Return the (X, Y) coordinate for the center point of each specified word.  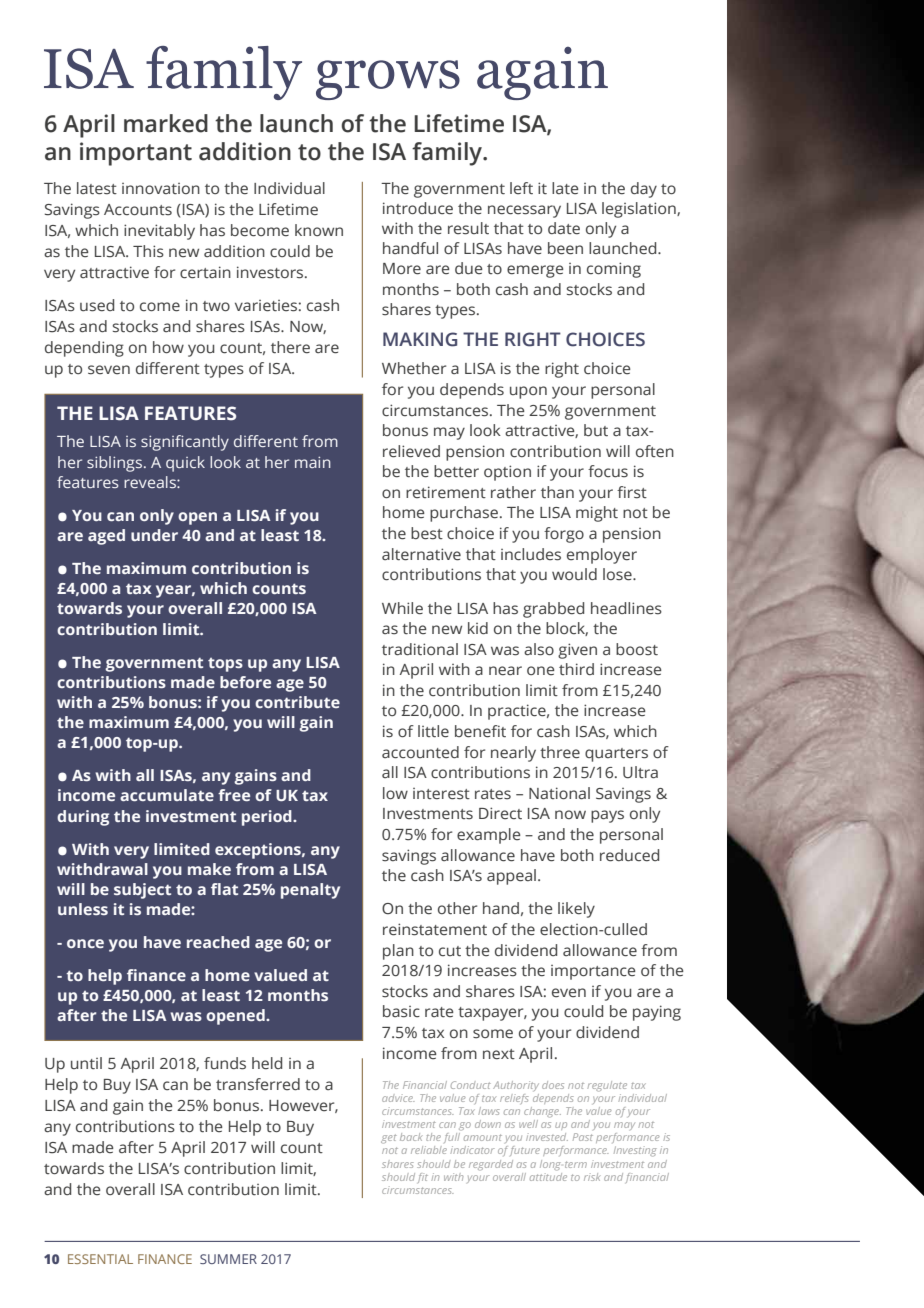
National (559, 793)
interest (441, 794)
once (85, 943)
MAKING (420, 339)
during (83, 818)
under (154, 535)
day (644, 190)
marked (166, 123)
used (97, 305)
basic (401, 1011)
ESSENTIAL (100, 1259)
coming (614, 270)
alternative (421, 554)
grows (388, 80)
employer (602, 556)
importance (593, 972)
